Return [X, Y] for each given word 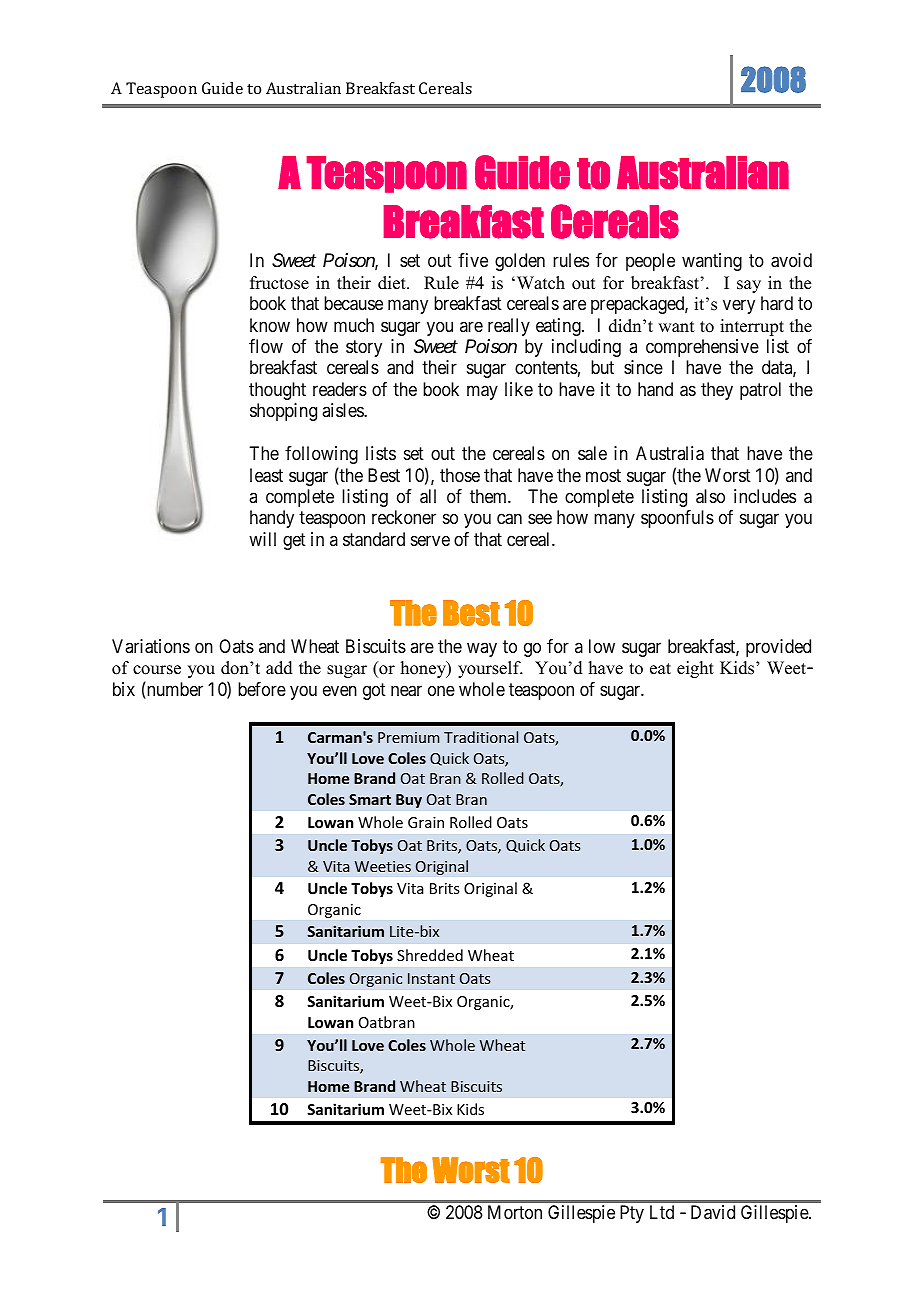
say [749, 286]
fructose [279, 283]
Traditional [481, 737]
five [473, 260]
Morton [515, 1212]
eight [695, 669]
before [262, 689]
